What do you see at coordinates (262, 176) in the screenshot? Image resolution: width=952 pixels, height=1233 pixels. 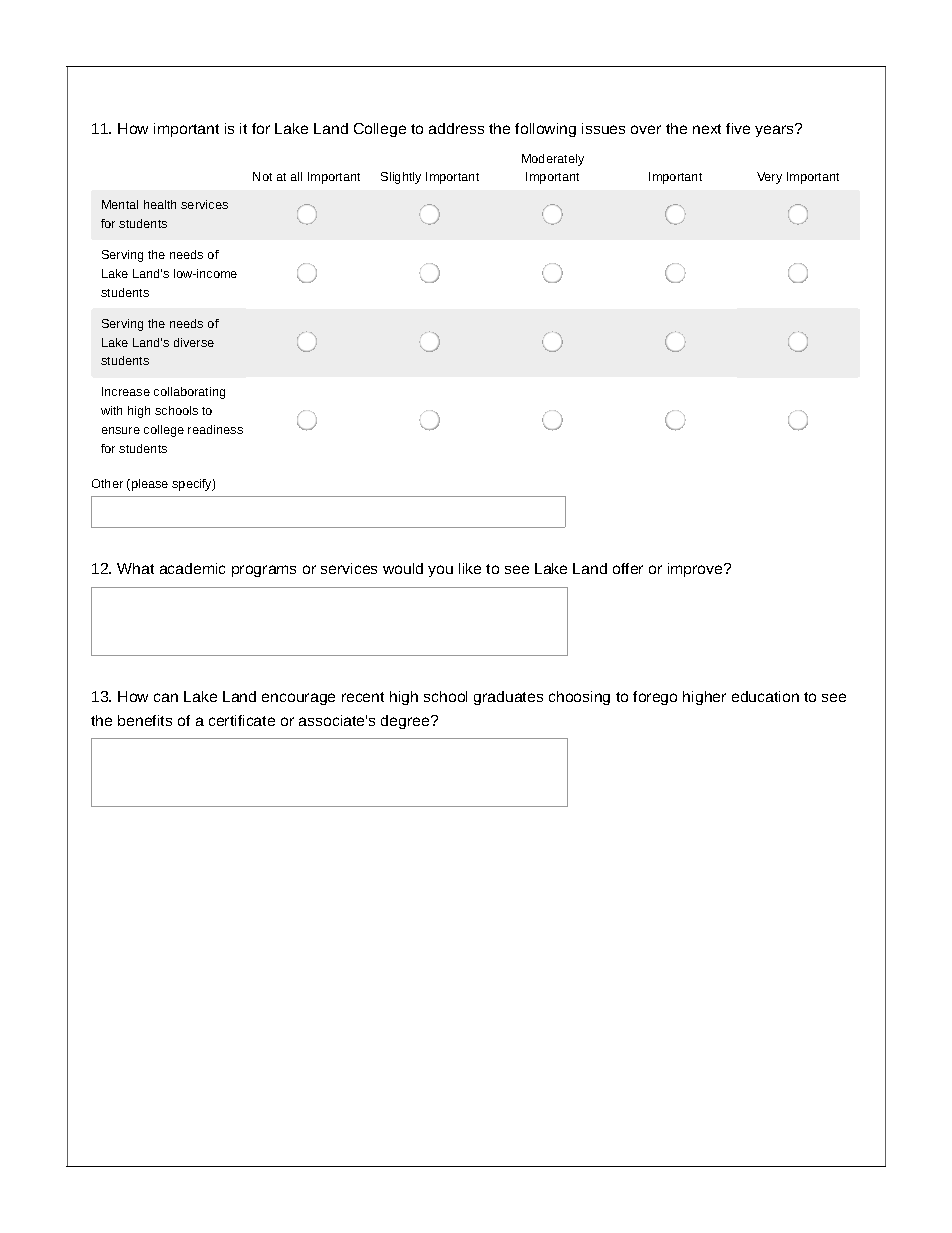 I see `Not` at bounding box center [262, 176].
